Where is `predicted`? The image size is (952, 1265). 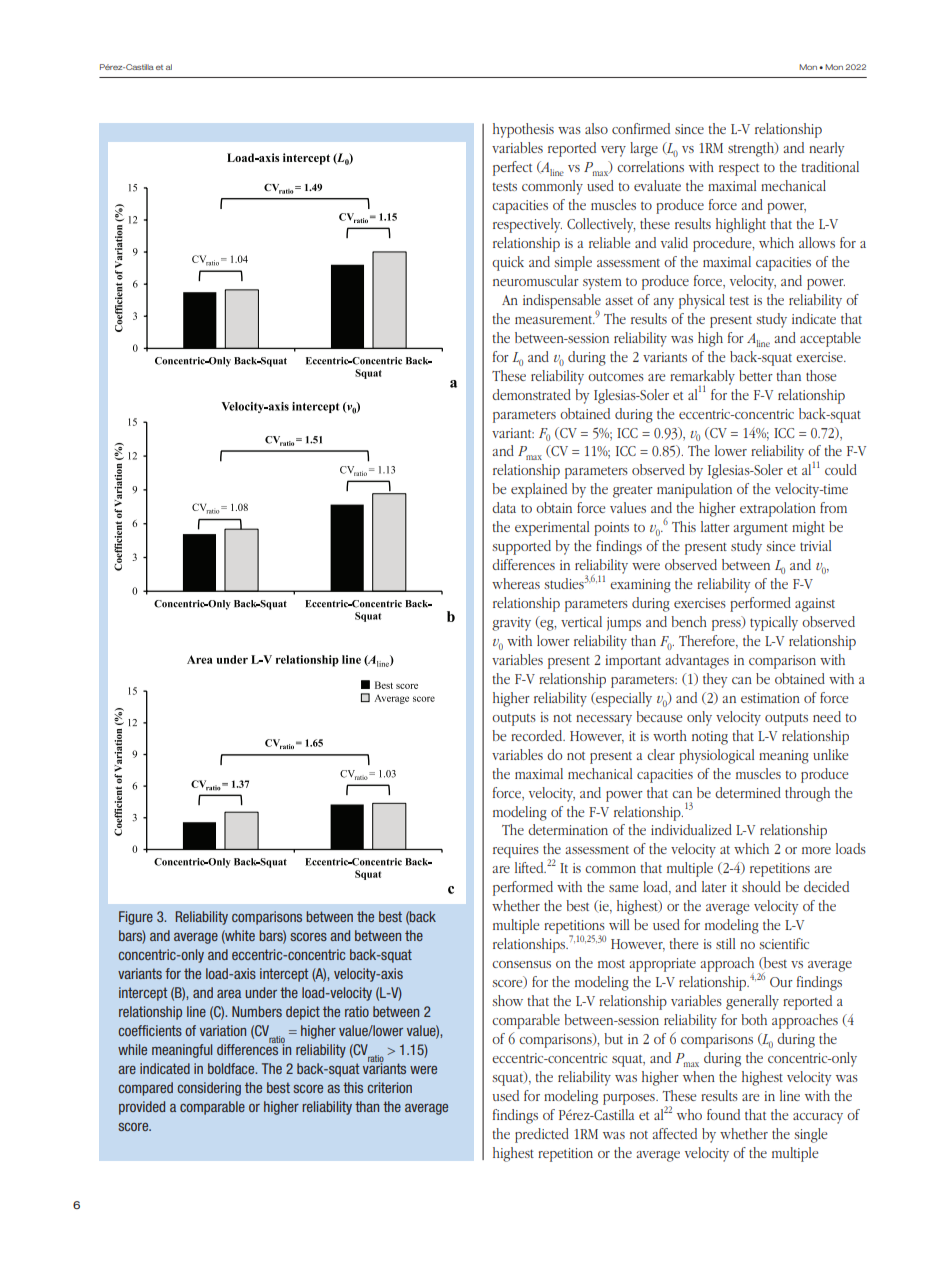
predicted is located at coordinates (542, 1135).
